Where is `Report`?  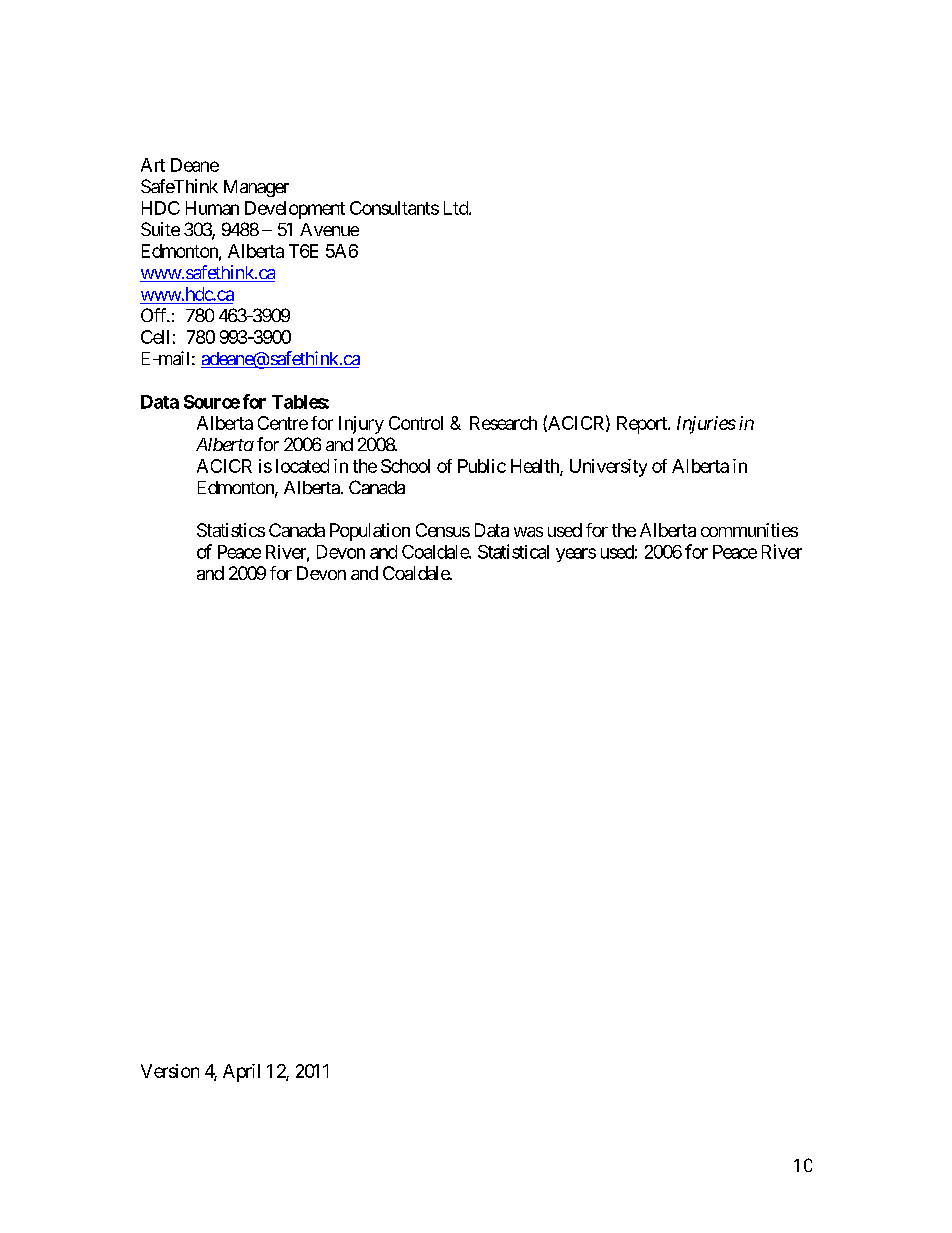 Report is located at coordinates (643, 425).
